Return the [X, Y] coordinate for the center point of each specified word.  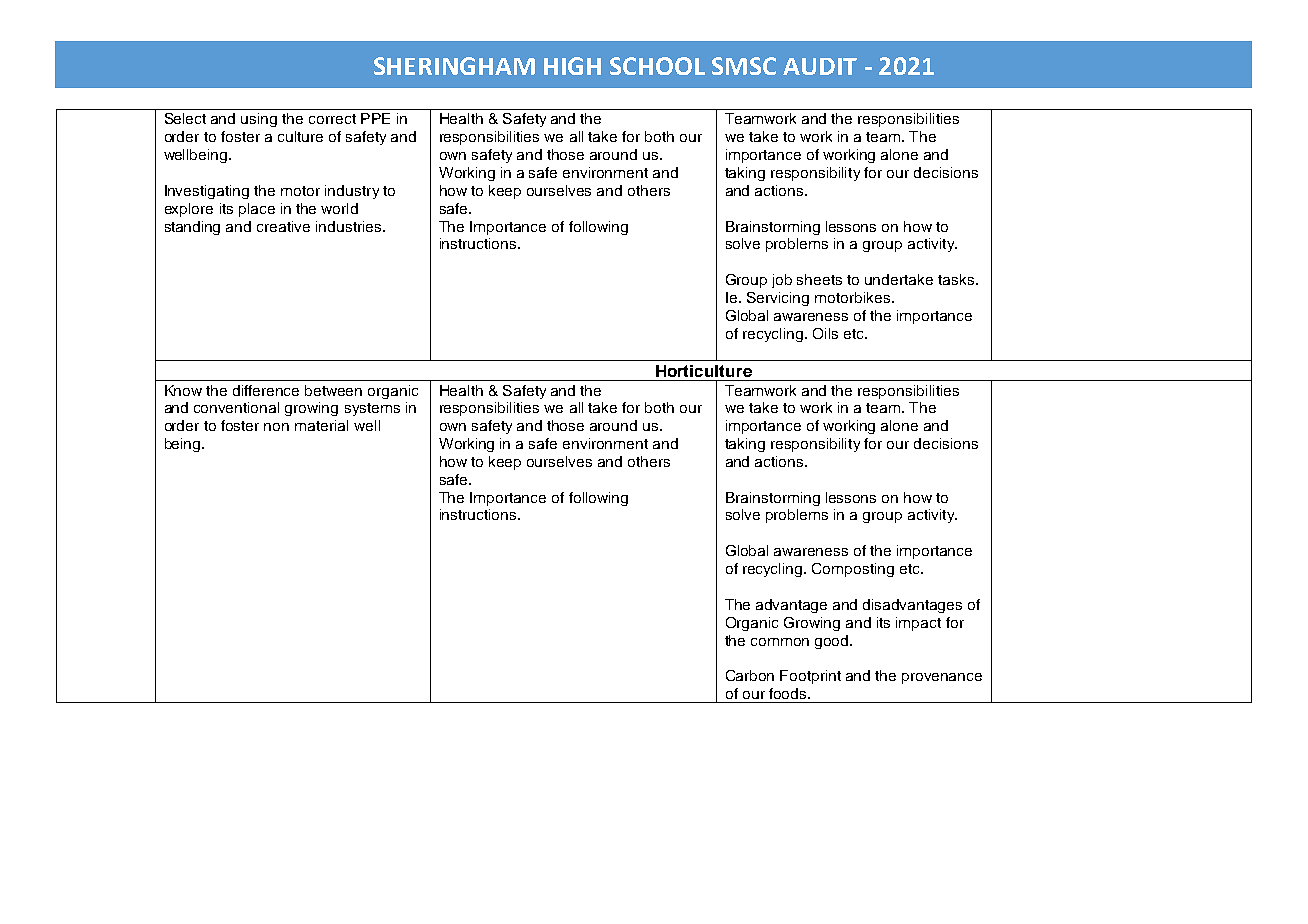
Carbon [750, 675]
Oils [825, 333]
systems [372, 409]
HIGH [572, 66]
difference [266, 390]
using [259, 120]
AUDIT [820, 66]
